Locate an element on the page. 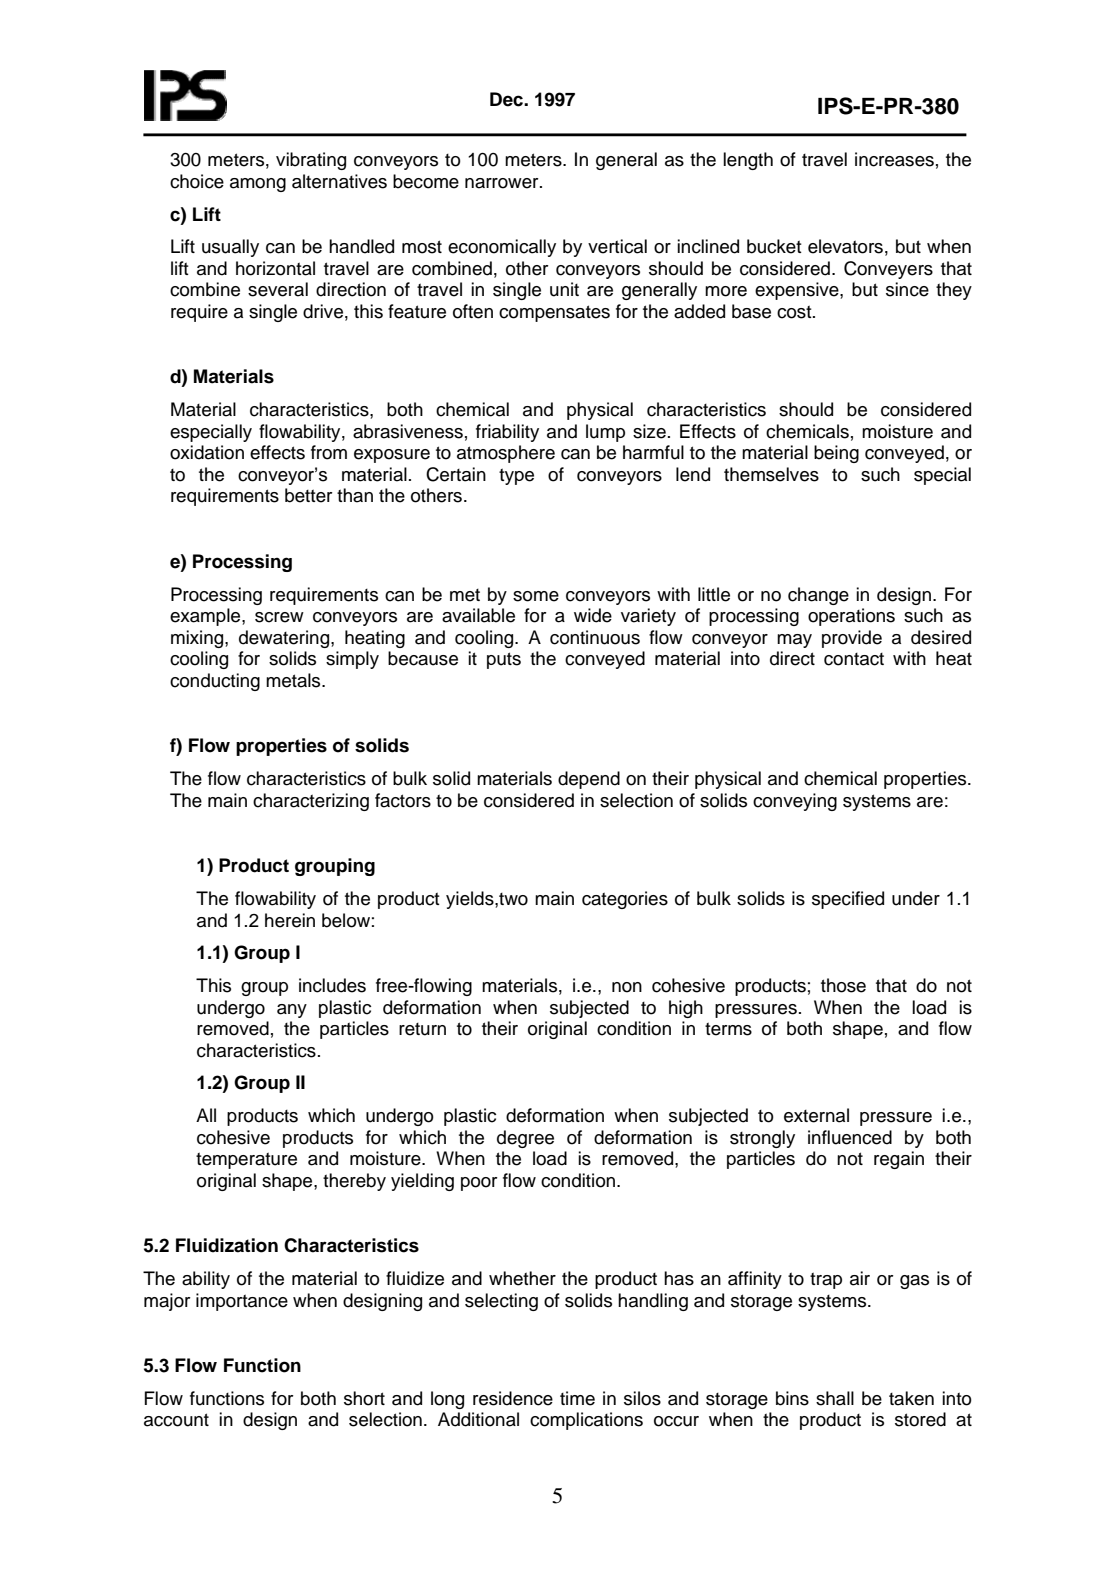 The image size is (1115, 1577). some is located at coordinates (536, 596).
